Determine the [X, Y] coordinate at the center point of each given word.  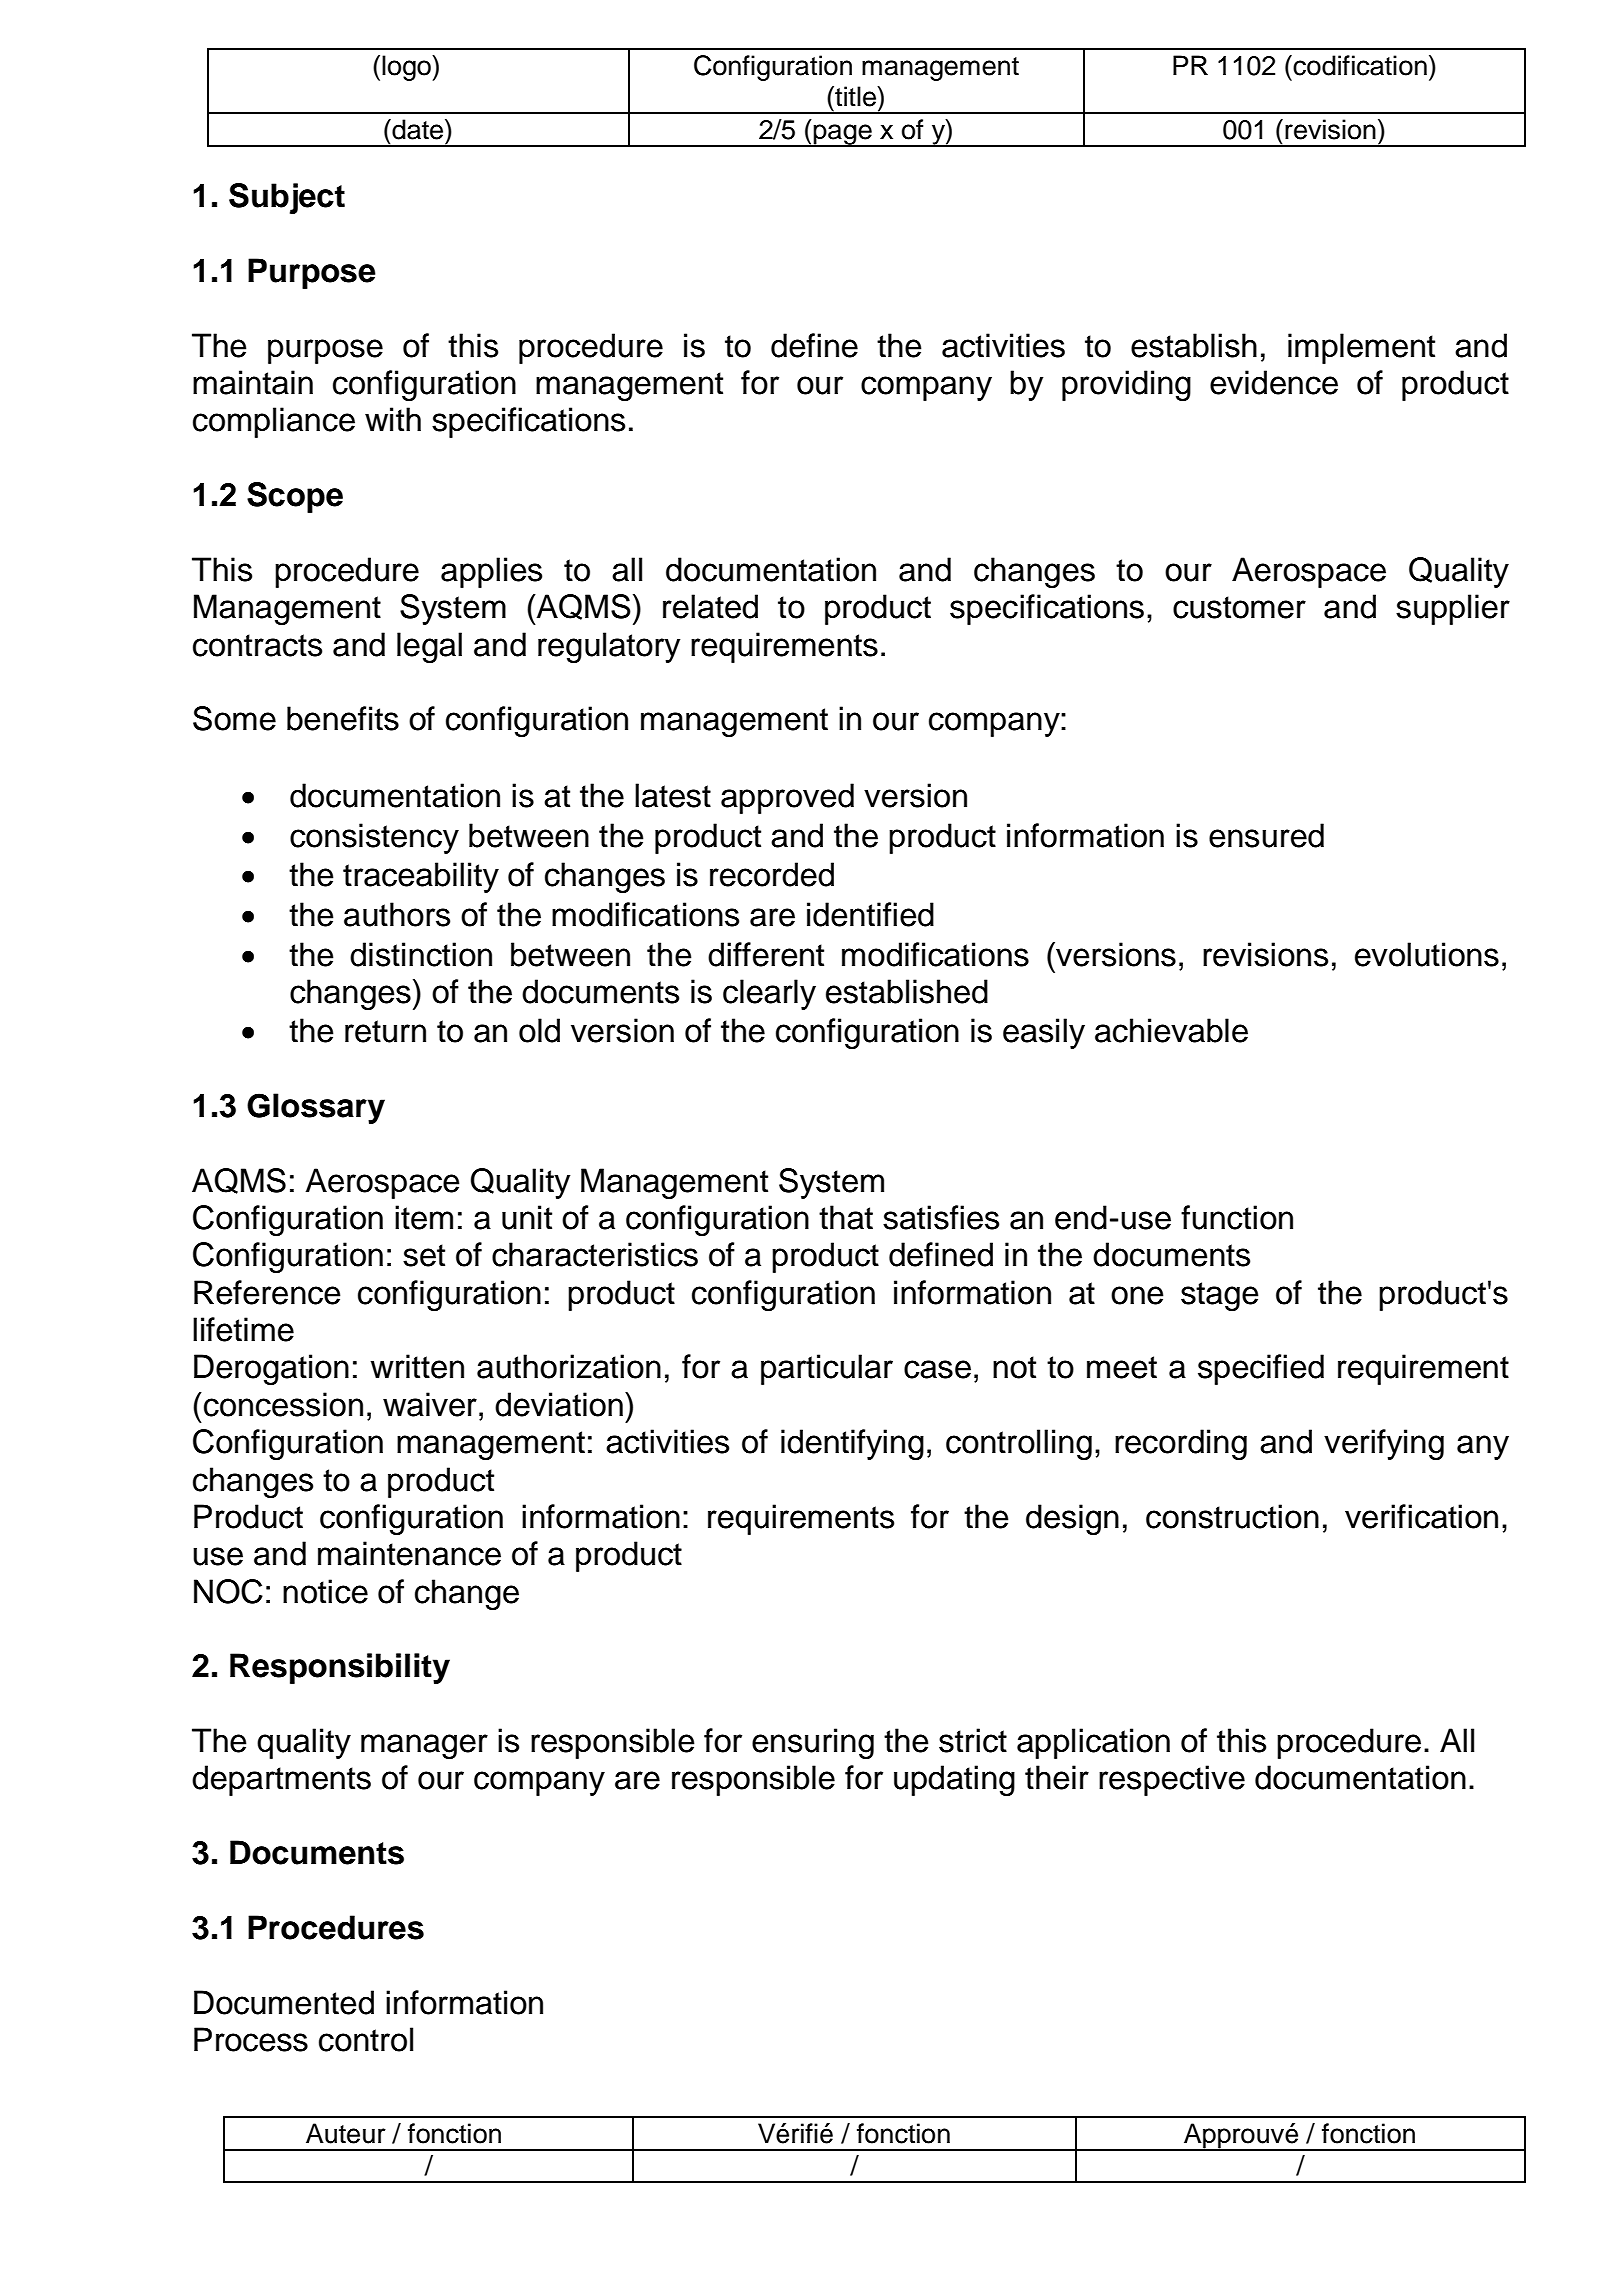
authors [397, 914]
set [424, 1255]
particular [827, 1369]
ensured [1266, 835]
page [843, 135]
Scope [295, 497]
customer [1239, 607]
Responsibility [340, 1668]
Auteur [346, 2133]
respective [1172, 1780]
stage [1219, 1296]
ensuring [813, 1743]
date [418, 129]
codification [1360, 65]
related [710, 606]
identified [870, 914]
